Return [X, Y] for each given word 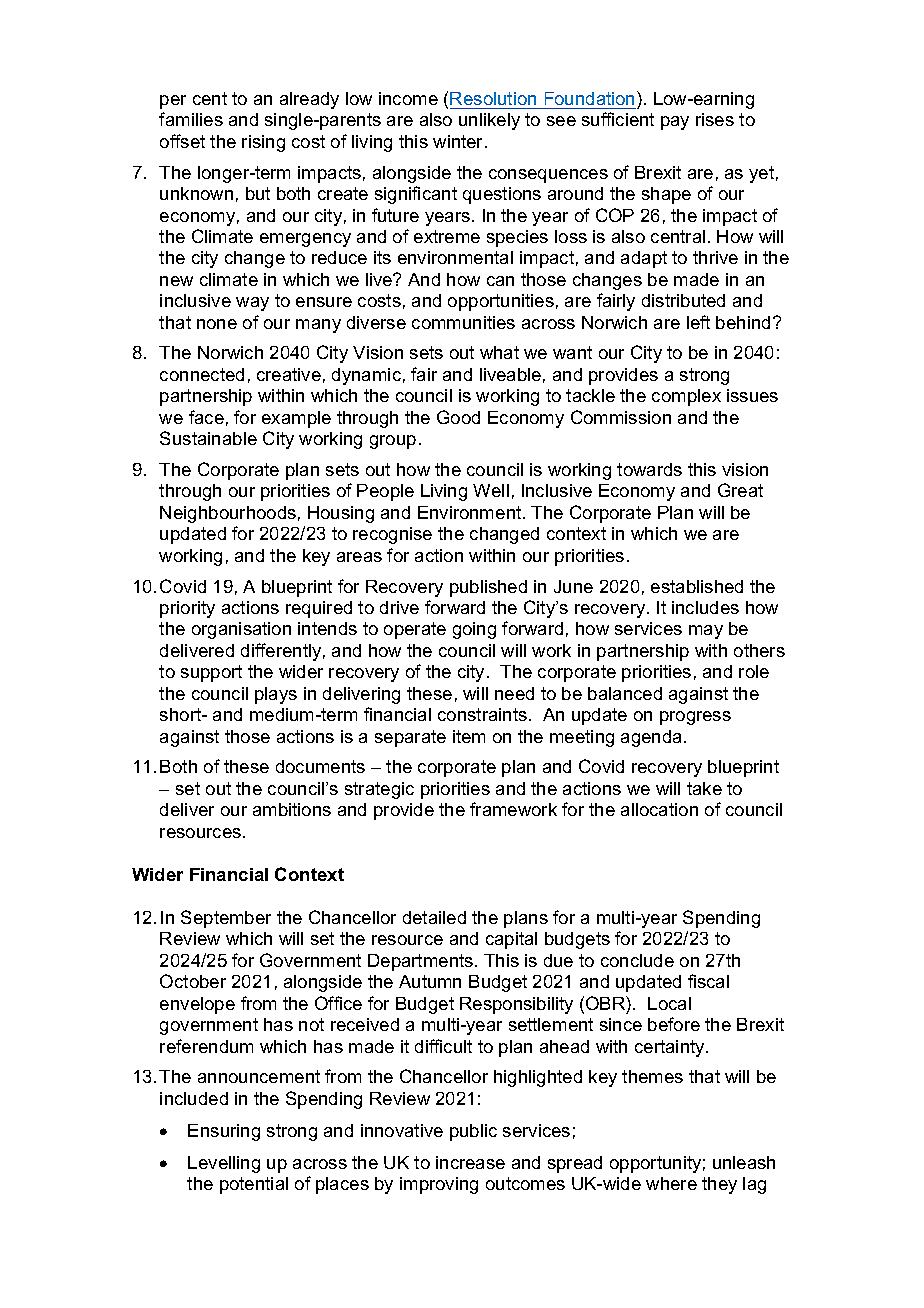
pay [675, 123]
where [671, 1183]
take [704, 788]
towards [649, 469]
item [469, 736]
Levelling [224, 1164]
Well [491, 490]
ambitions [292, 809]
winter [459, 141]
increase [470, 1162]
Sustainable [208, 438]
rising [263, 143]
